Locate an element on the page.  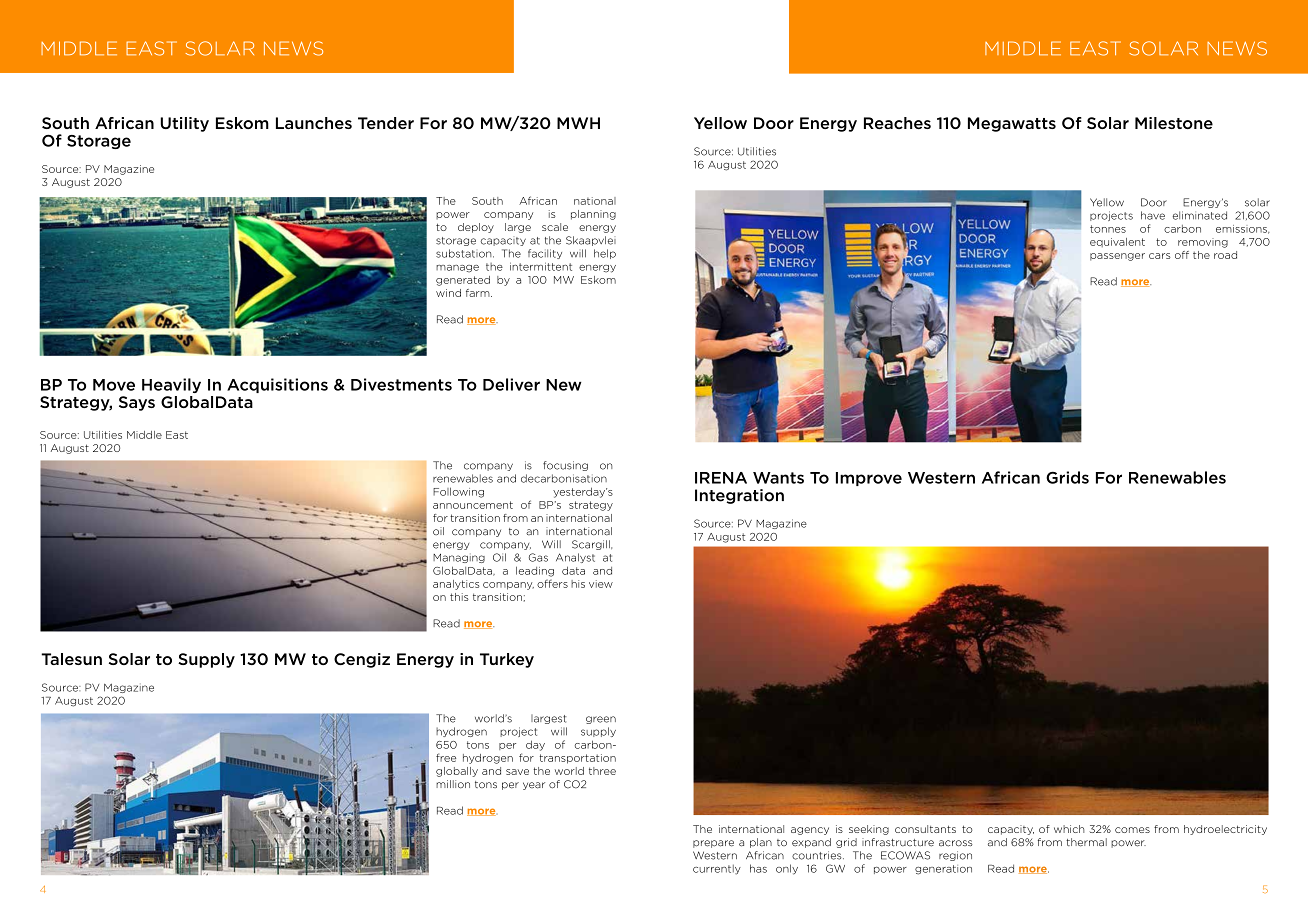
MWH is located at coordinates (578, 123).
